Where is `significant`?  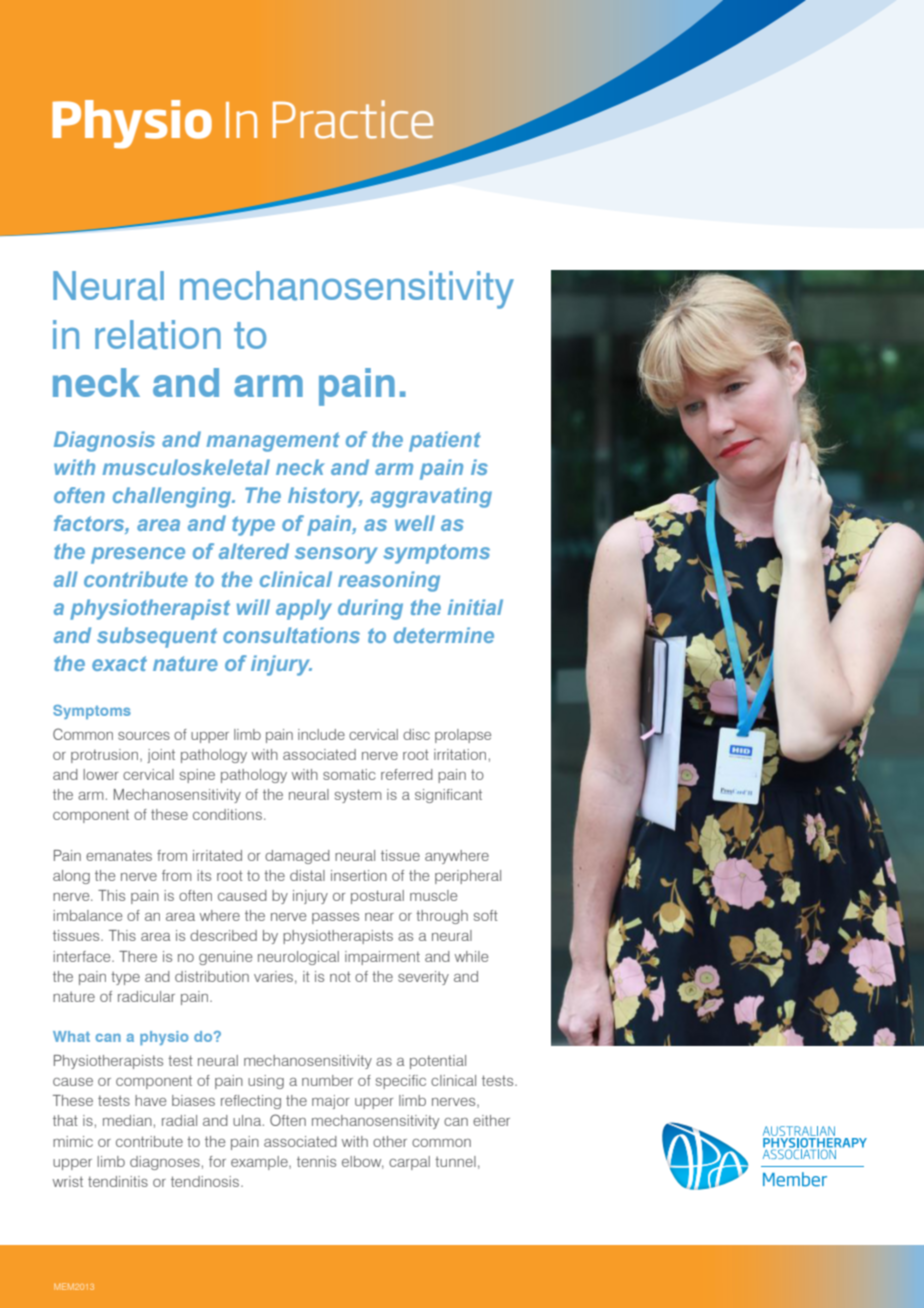
significant is located at coordinates (448, 796).
